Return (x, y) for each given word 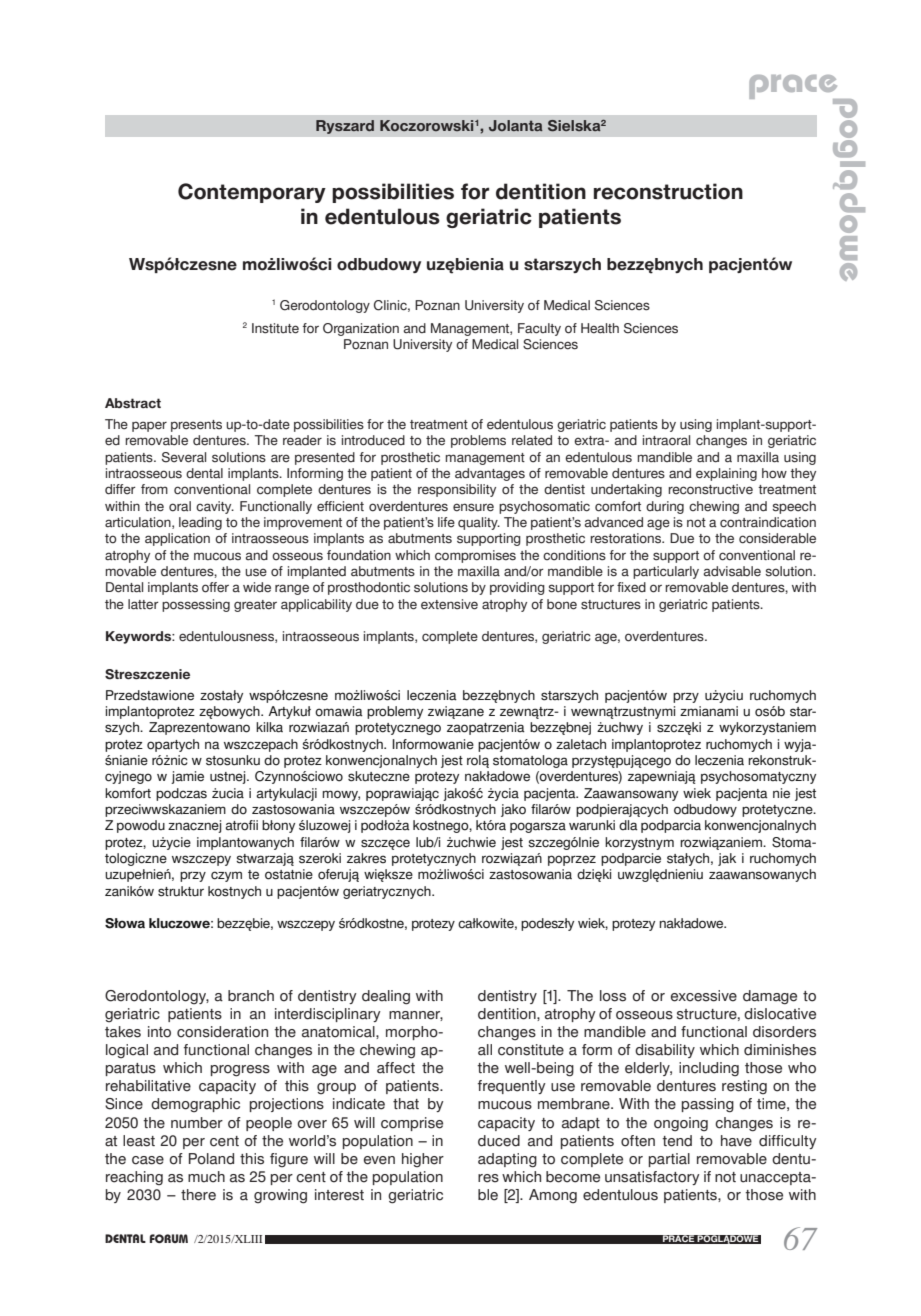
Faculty (539, 329)
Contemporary (252, 193)
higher (423, 1160)
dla (628, 825)
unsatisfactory (652, 1178)
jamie (187, 777)
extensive (449, 604)
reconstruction (668, 191)
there (198, 1195)
